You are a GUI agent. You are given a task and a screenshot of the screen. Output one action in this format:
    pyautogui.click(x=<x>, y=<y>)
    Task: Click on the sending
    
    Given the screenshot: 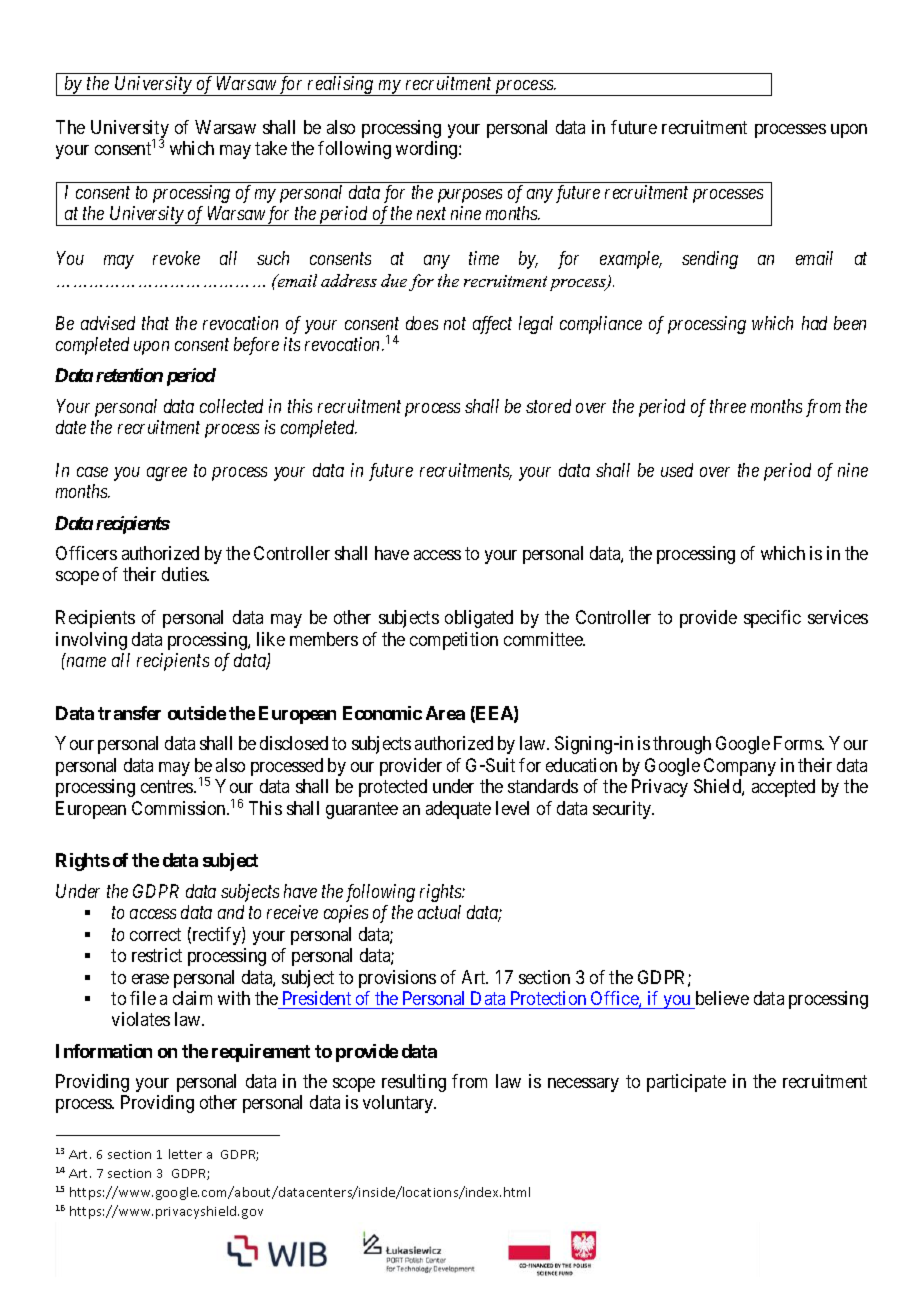 What is the action you would take?
    pyautogui.click(x=710, y=260)
